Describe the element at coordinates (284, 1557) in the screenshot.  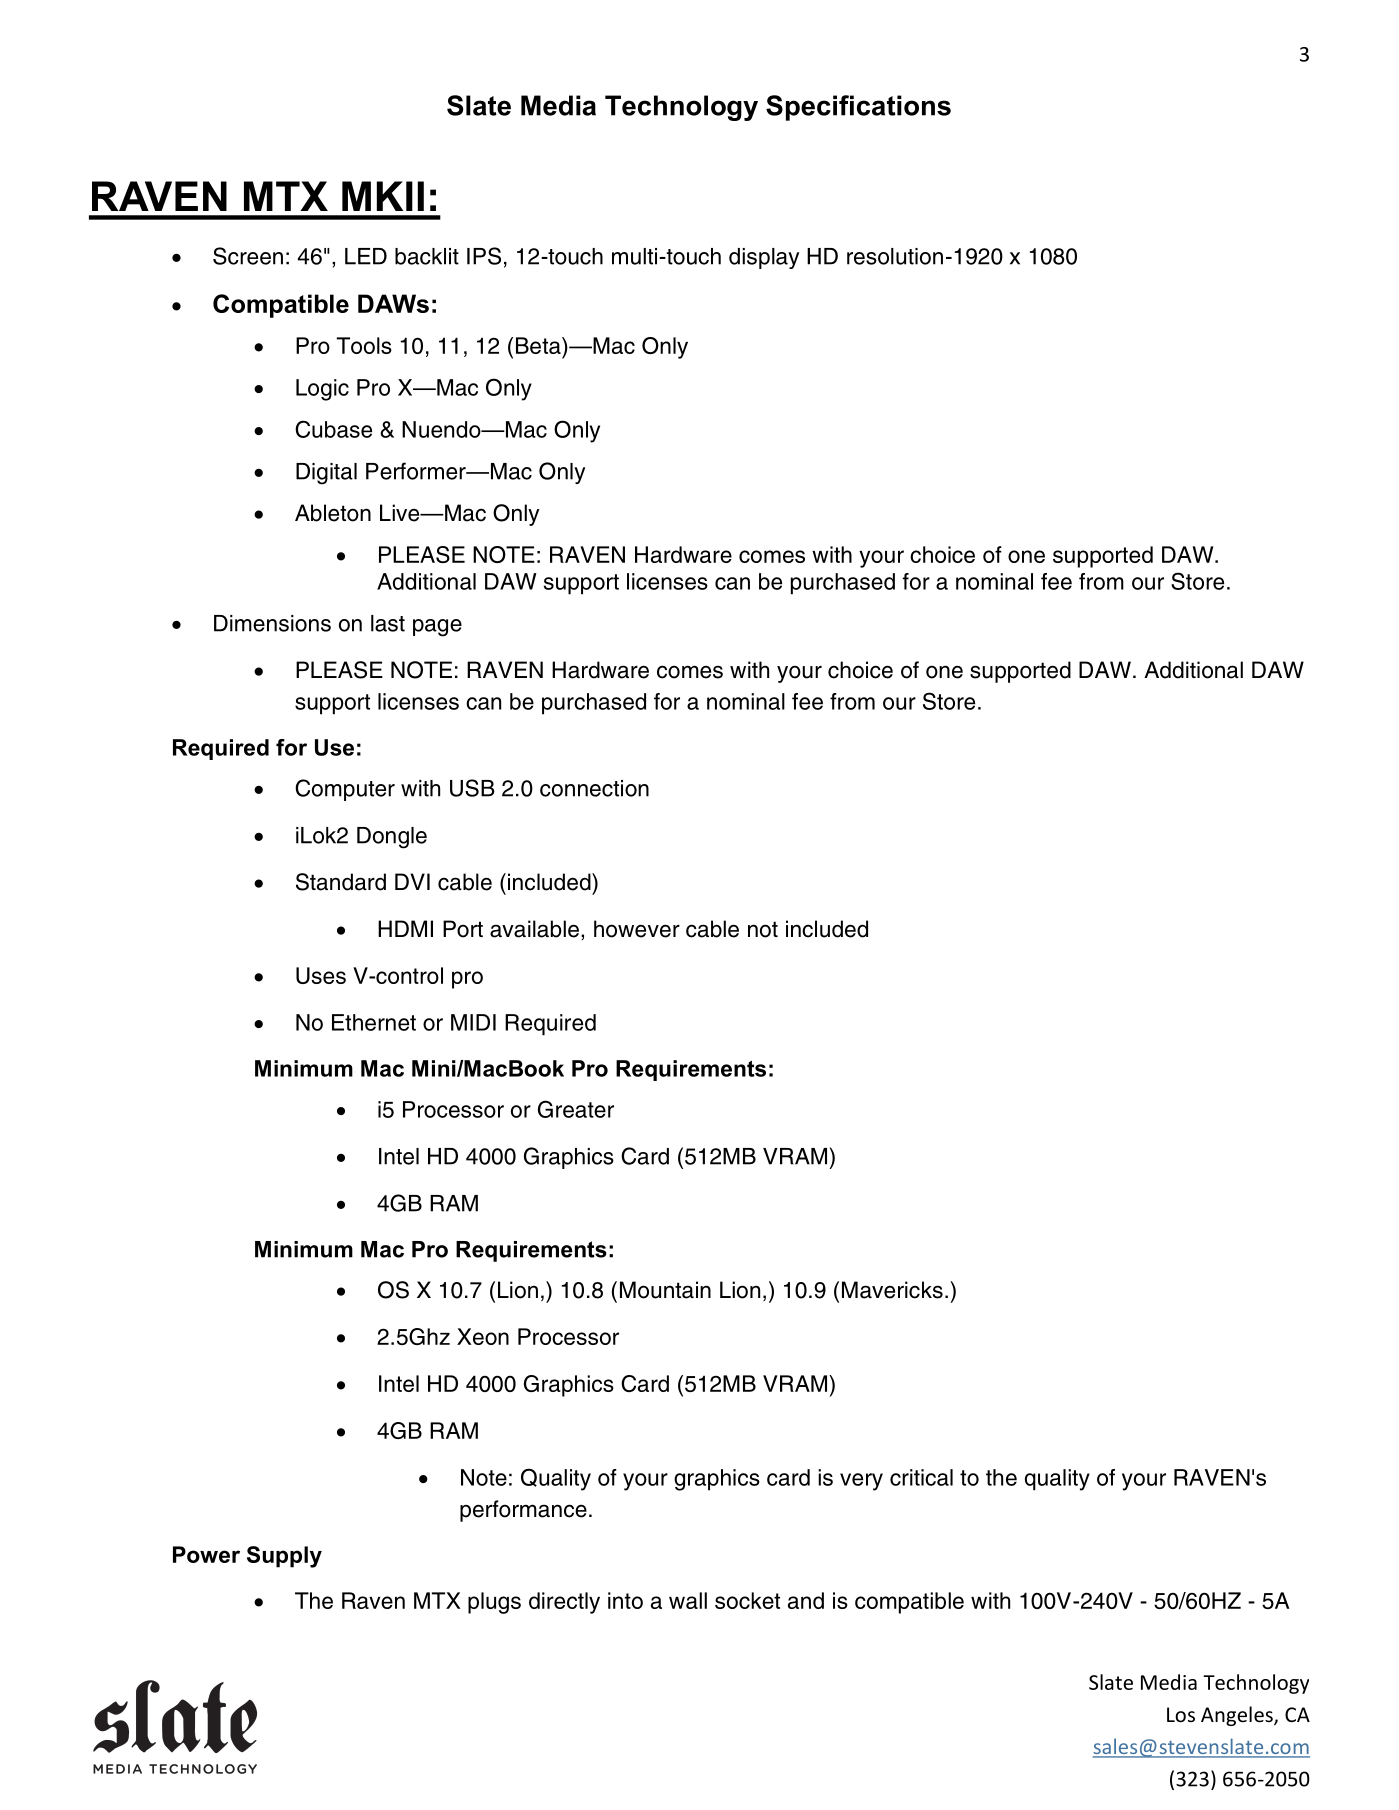
I see `Supply` at that location.
